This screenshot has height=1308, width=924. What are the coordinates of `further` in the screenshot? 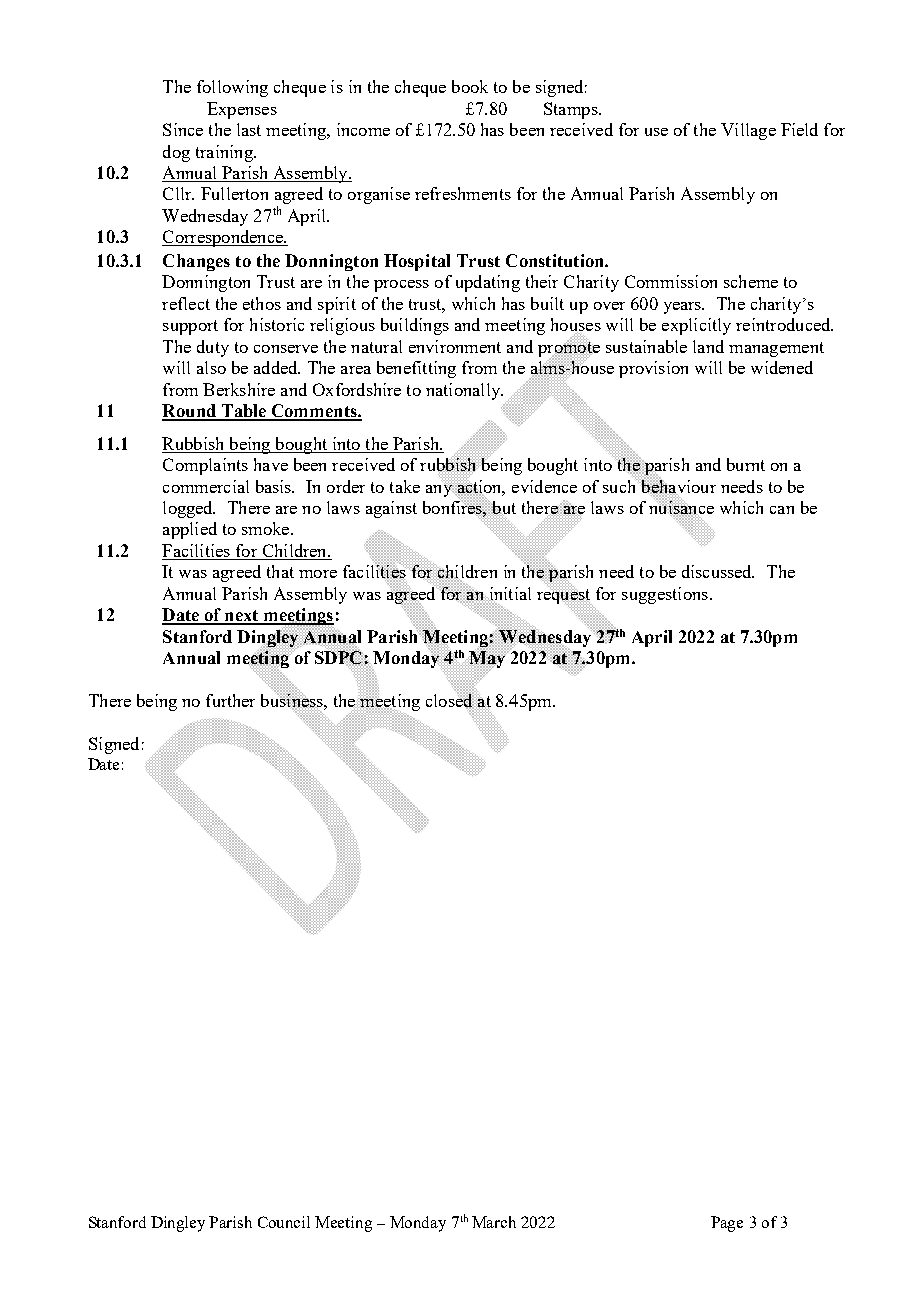 It's located at (230, 700).
